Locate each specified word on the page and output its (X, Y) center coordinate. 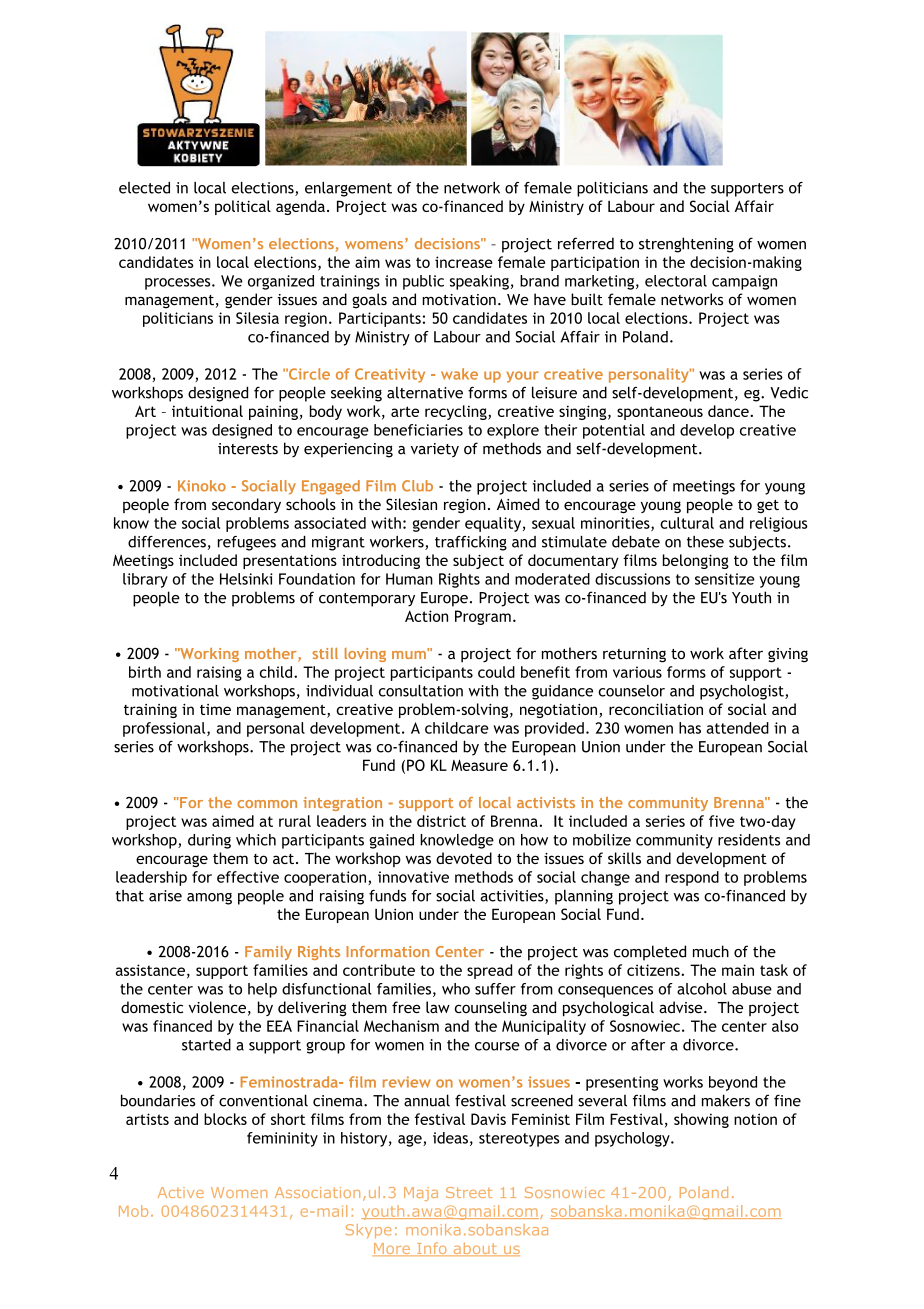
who (456, 989)
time (215, 709)
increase (464, 262)
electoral (676, 281)
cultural (687, 523)
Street (469, 1192)
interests (248, 449)
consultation (421, 691)
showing (701, 1120)
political (243, 207)
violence (217, 1007)
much (711, 951)
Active (181, 1192)
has (690, 728)
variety (435, 450)
